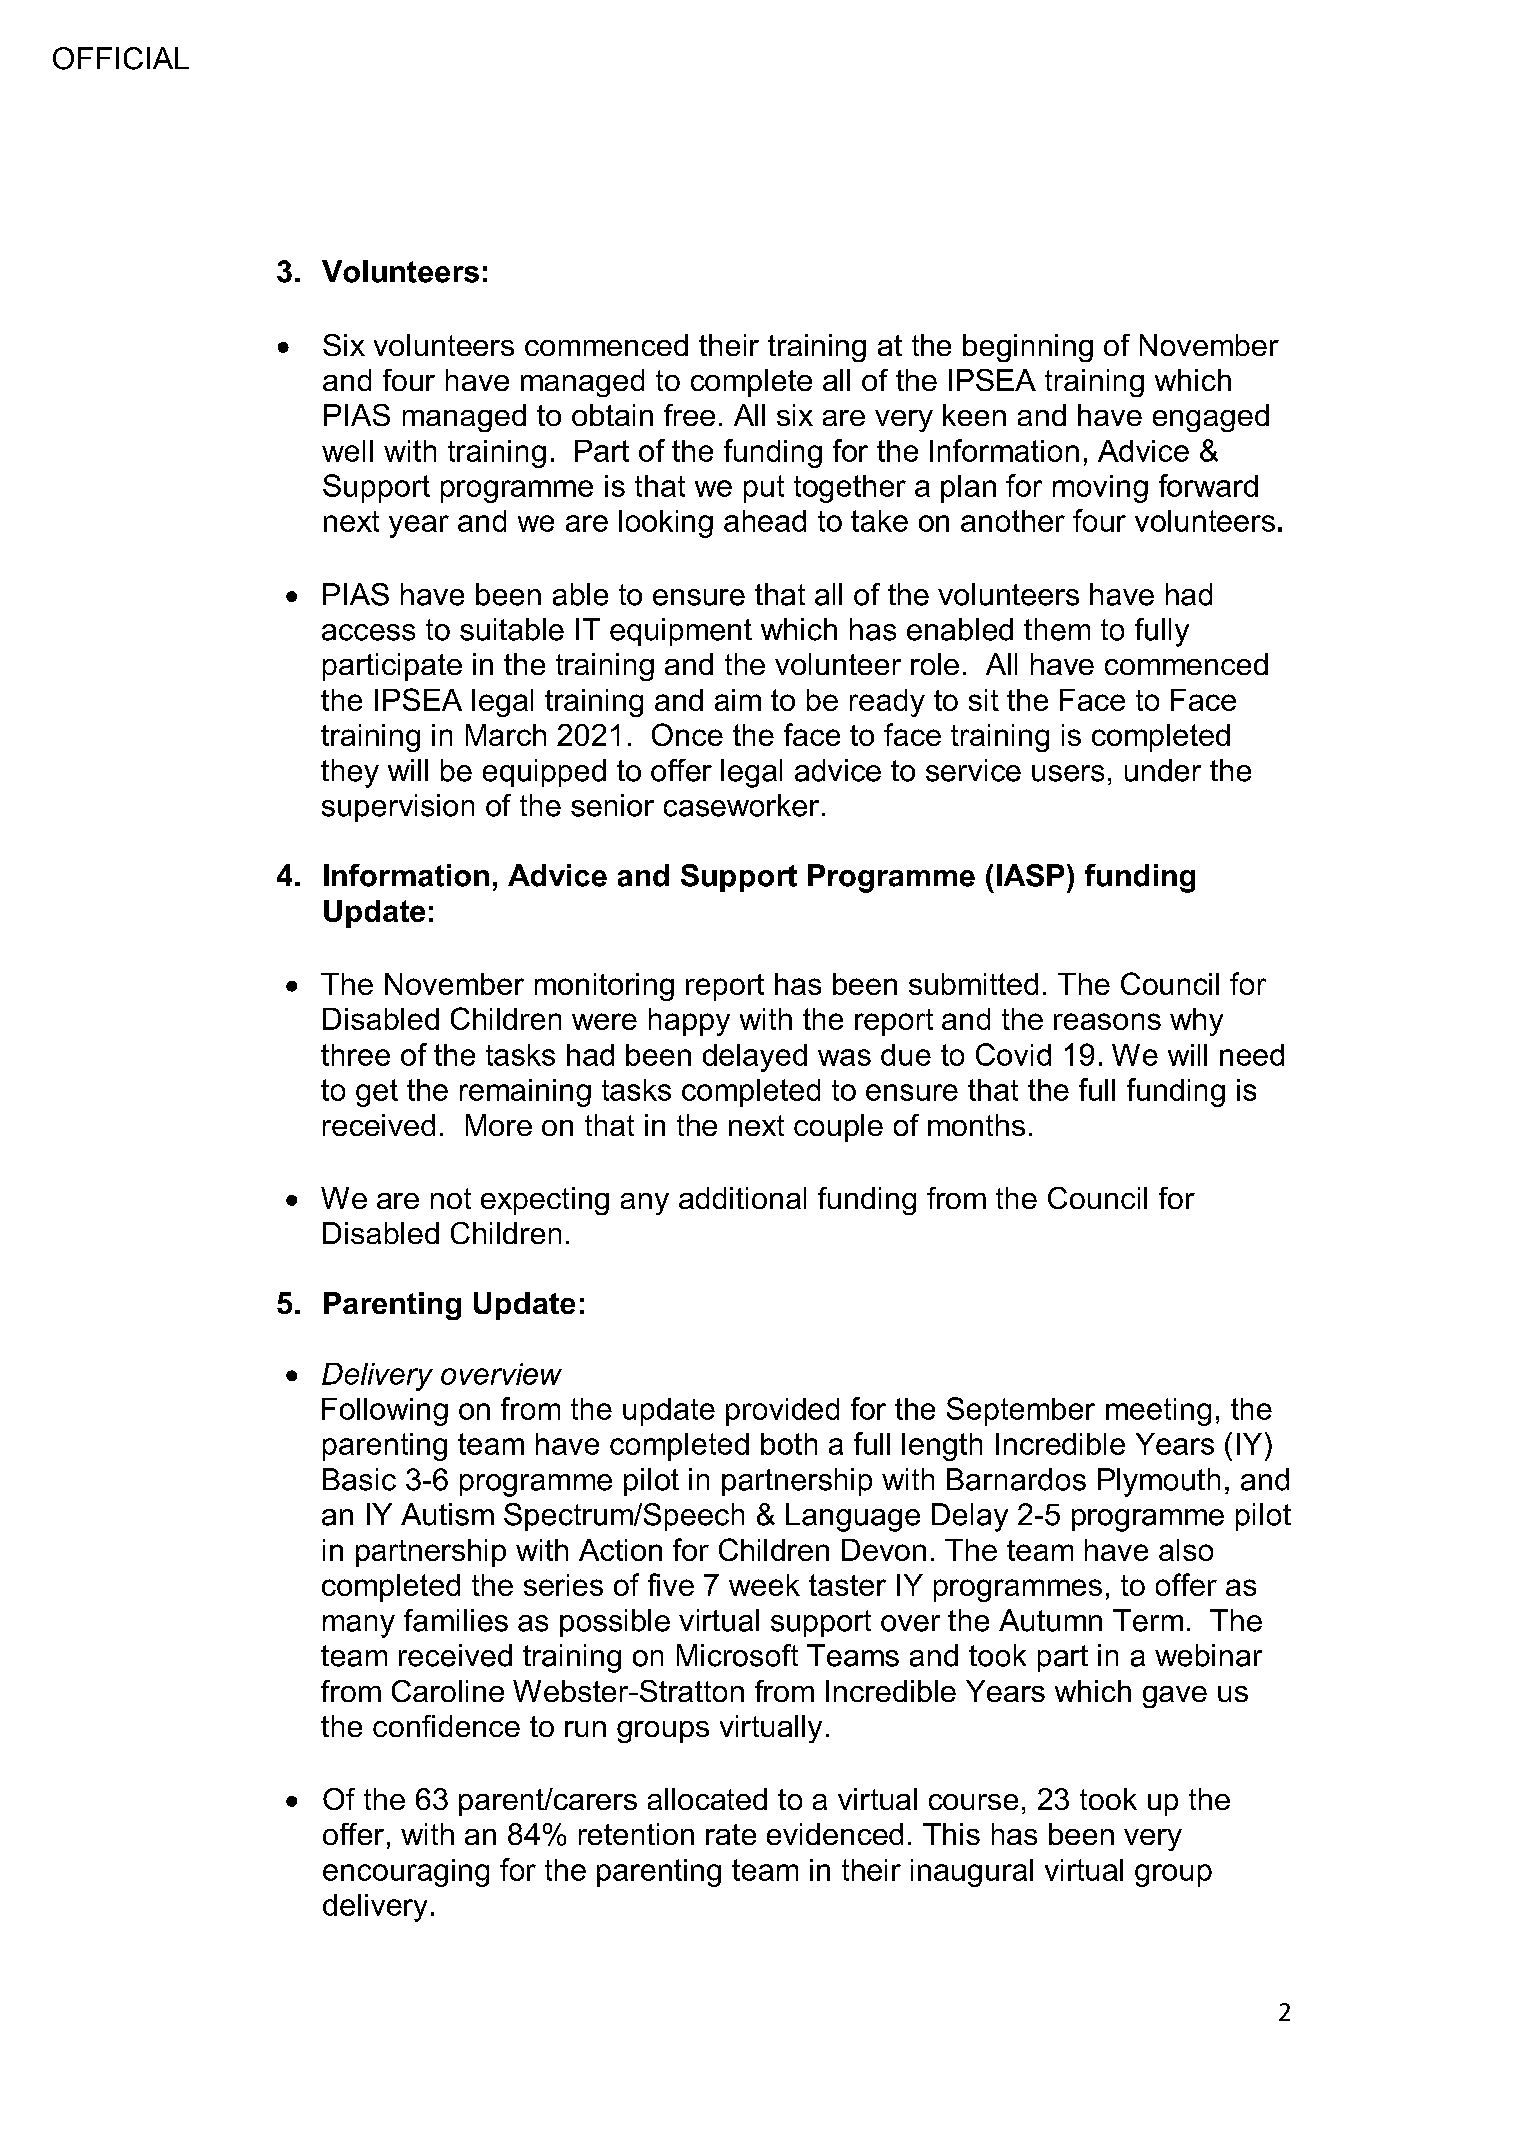  I want to click on aim, so click(738, 700).
